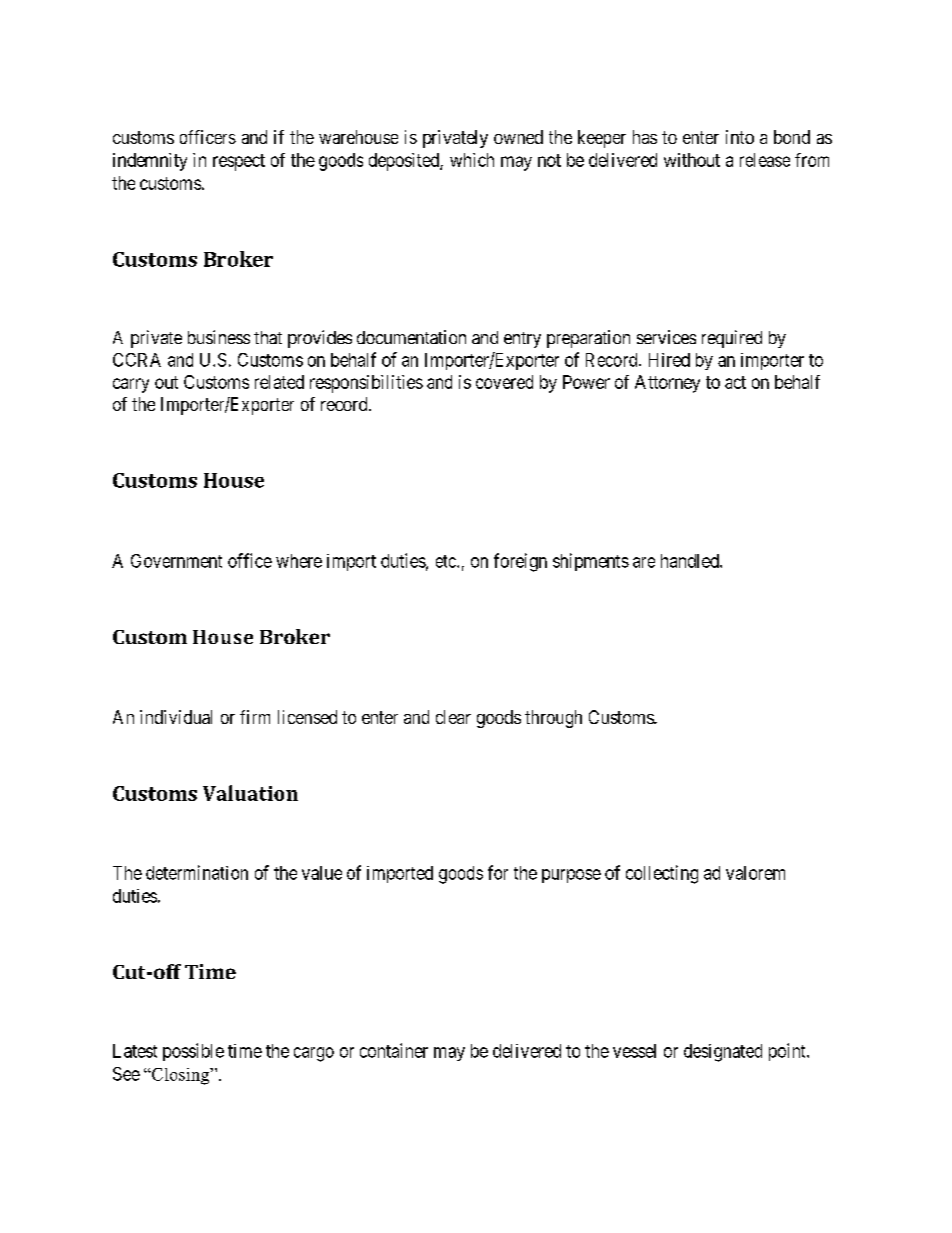 This document has height=1233, width=952. Describe the element at coordinates (176, 561) in the document. I see `Government` at that location.
